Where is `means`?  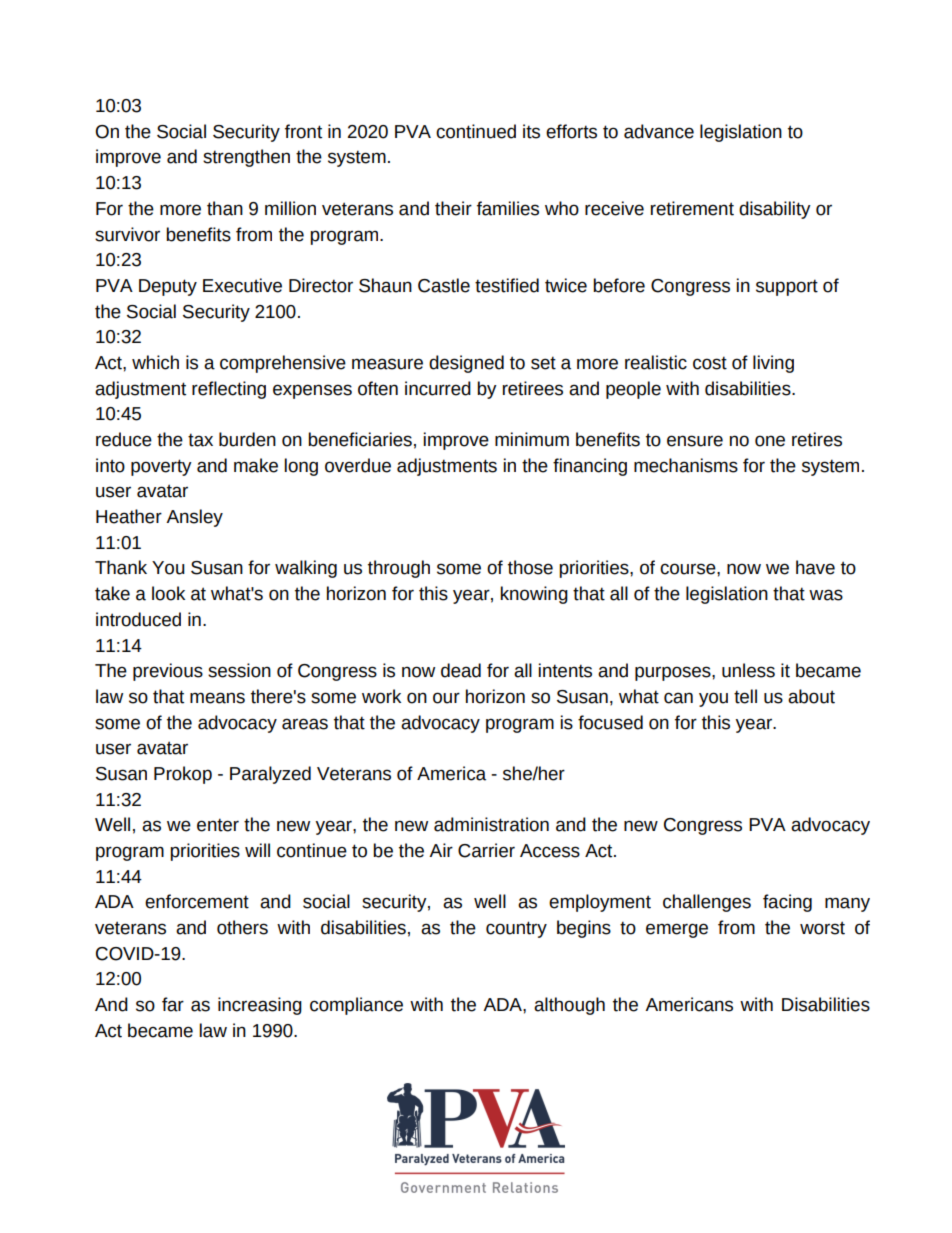 means is located at coordinates (217, 698).
